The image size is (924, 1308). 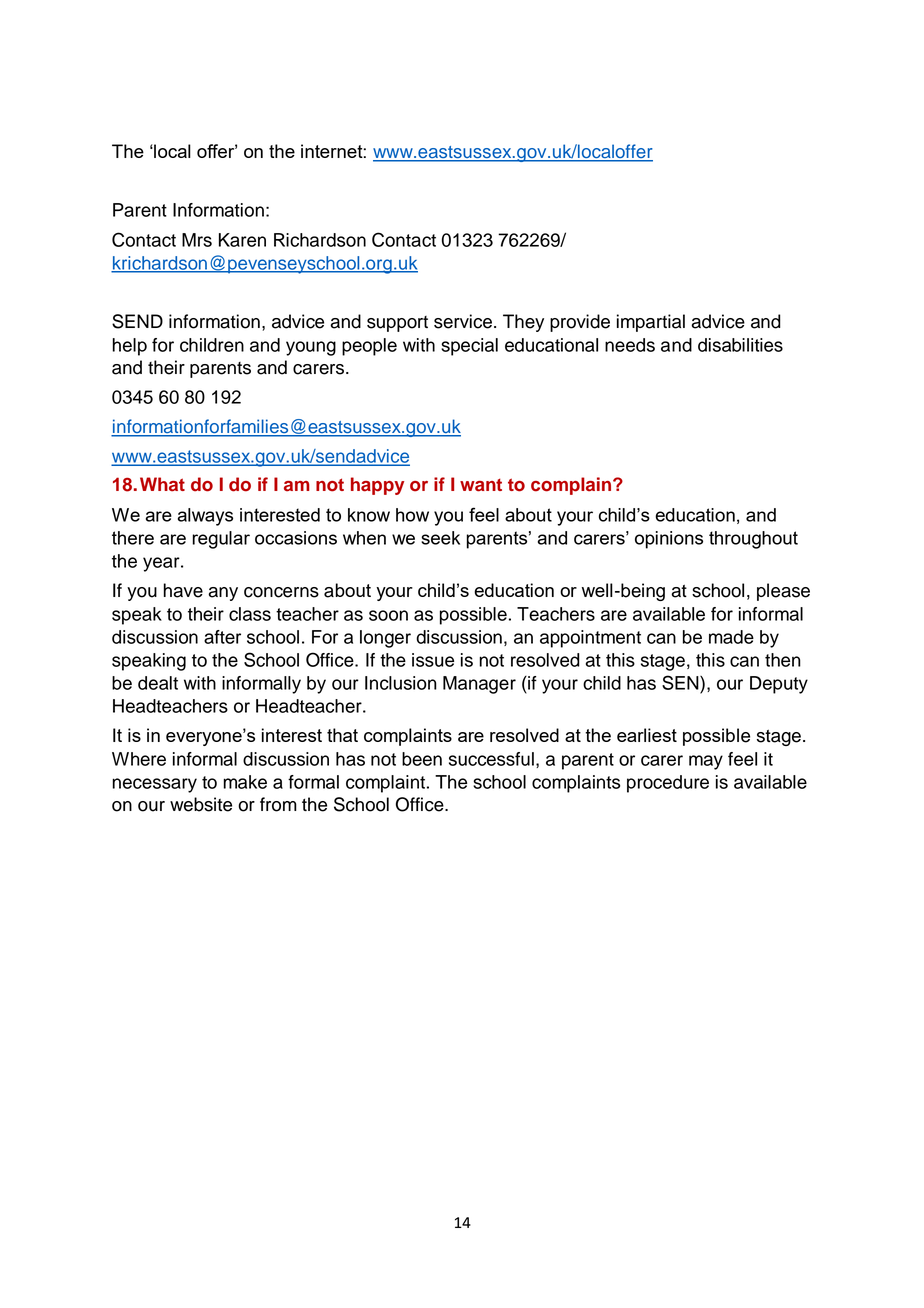 What do you see at coordinates (205, 517) in the document?
I see `always` at bounding box center [205, 517].
